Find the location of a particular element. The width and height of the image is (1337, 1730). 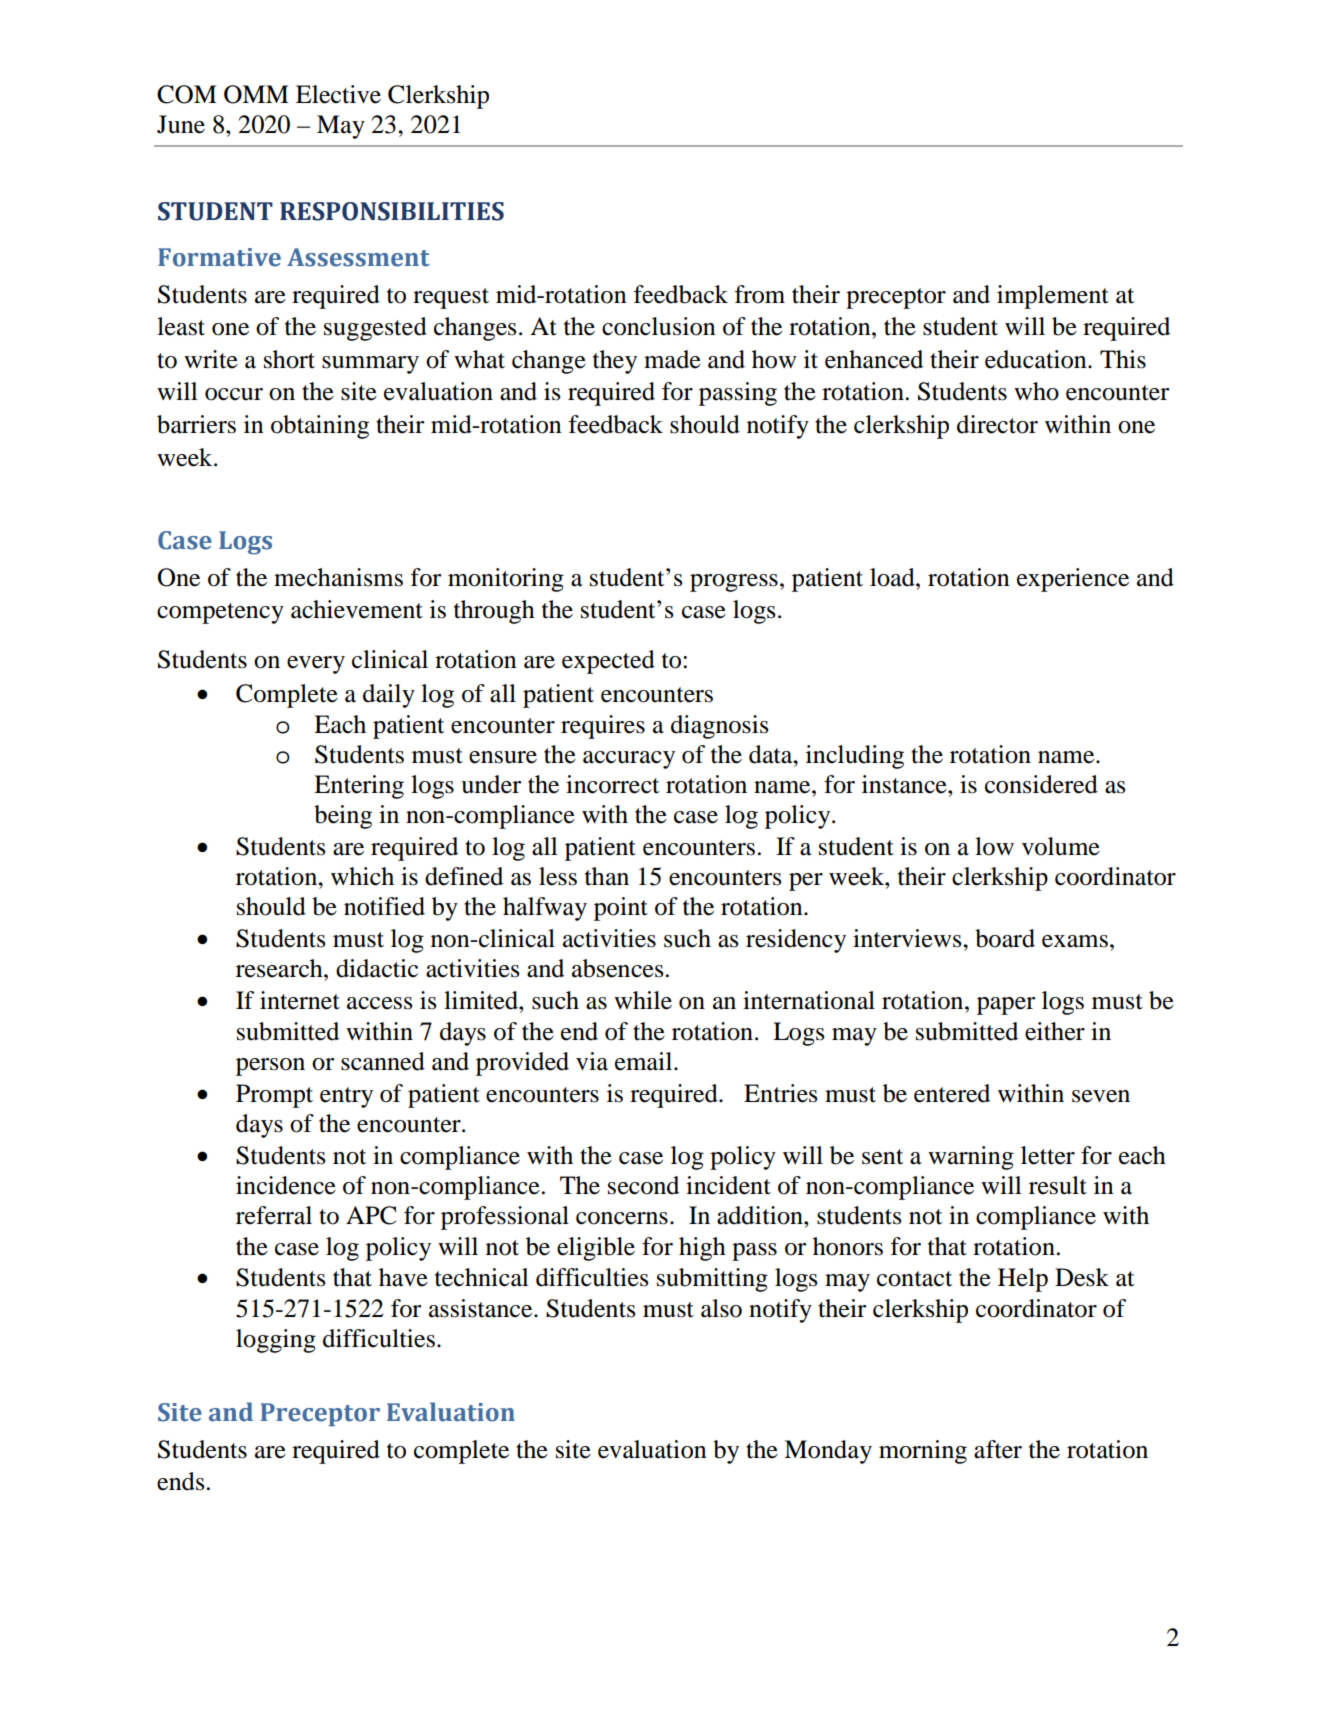

from is located at coordinates (760, 294).
